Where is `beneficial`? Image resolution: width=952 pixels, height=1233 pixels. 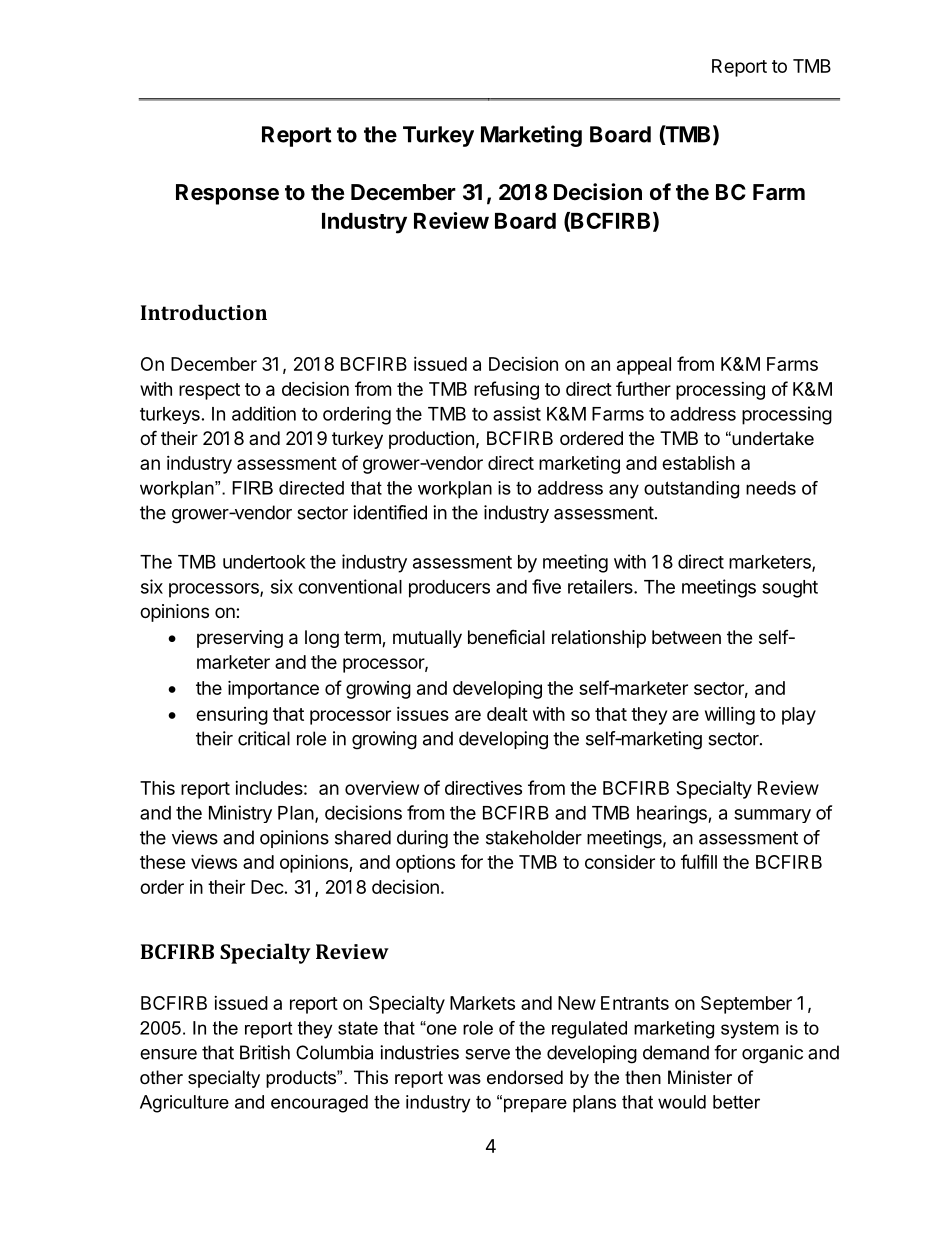 beneficial is located at coordinates (506, 636).
